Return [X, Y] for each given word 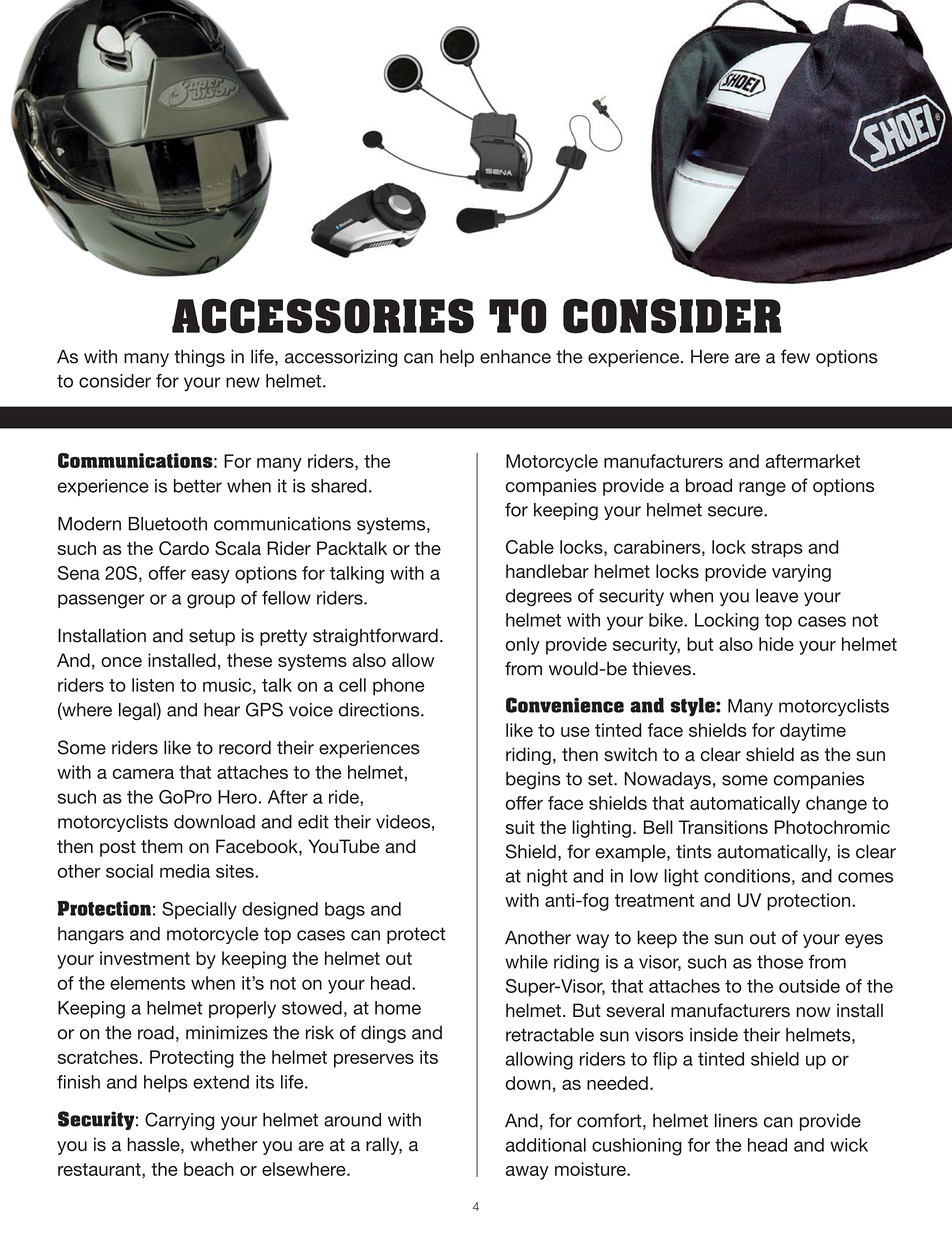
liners [736, 1120]
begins [533, 780]
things [199, 358]
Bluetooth [168, 524]
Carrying [179, 1121]
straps [777, 549]
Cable [530, 547]
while [526, 962]
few [795, 356]
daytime [813, 732]
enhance [515, 356]
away [527, 1173]
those [780, 962]
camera [143, 774]
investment [145, 958]
